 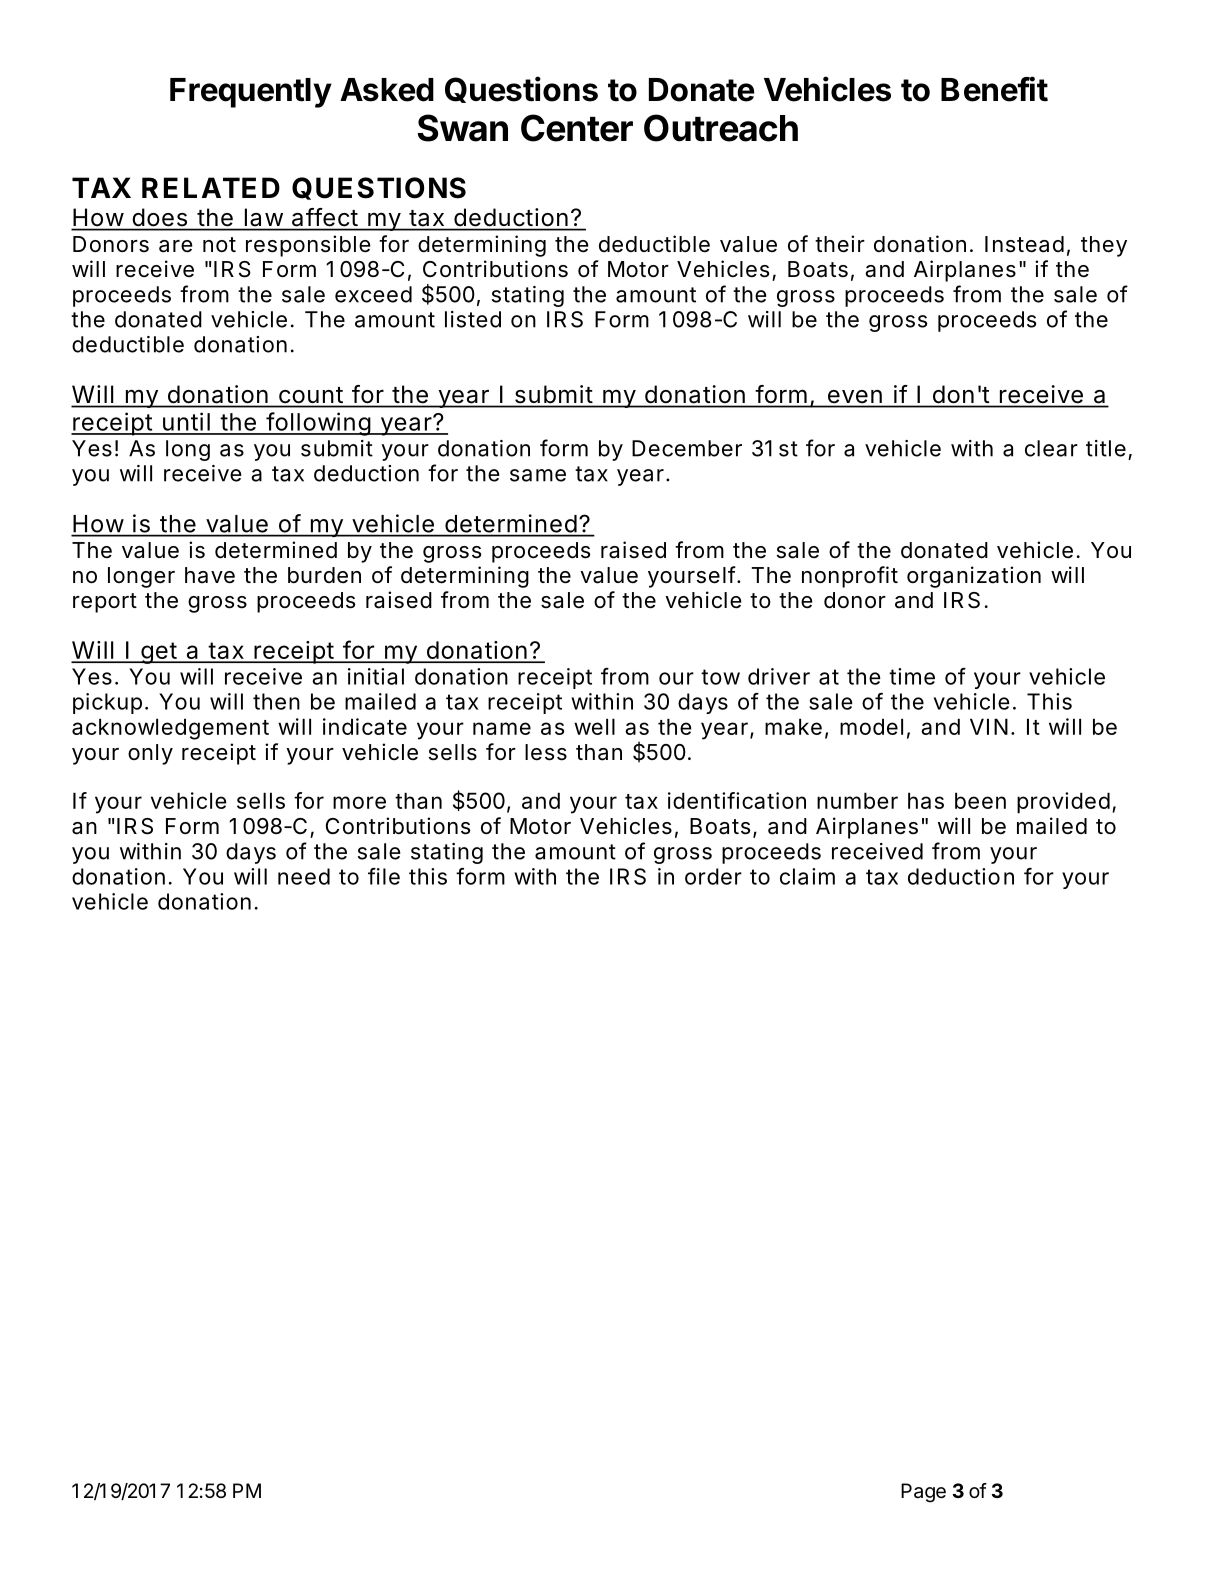 I want to click on Center, so click(x=577, y=128).
